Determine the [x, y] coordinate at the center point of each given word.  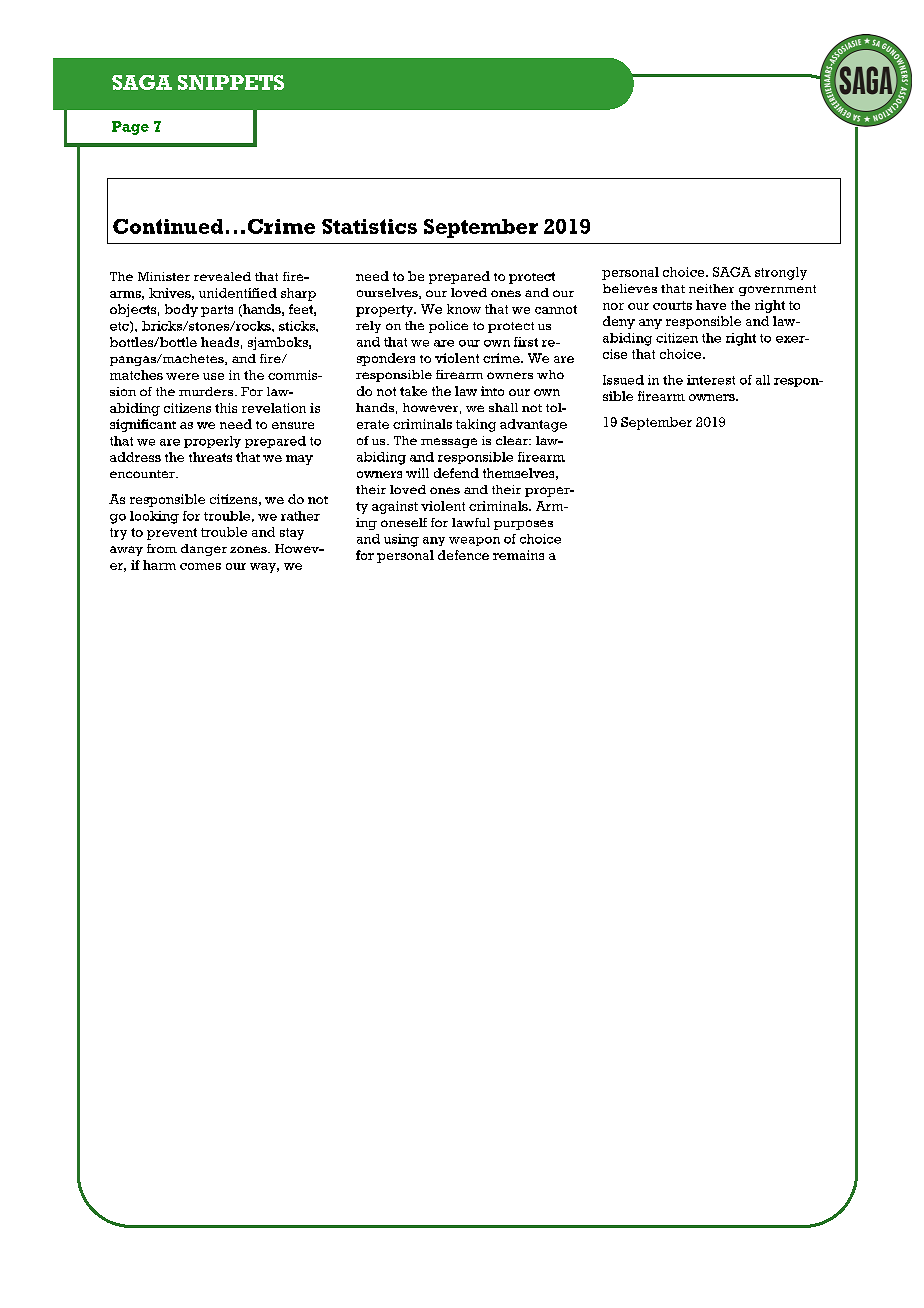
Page [130, 128]
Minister [164, 276]
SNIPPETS [231, 82]
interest [711, 380]
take [413, 391]
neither [711, 288]
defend [456, 473]
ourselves [388, 293]
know [464, 309]
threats [210, 457]
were [182, 376]
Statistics [369, 226]
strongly [781, 273]
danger [204, 550]
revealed [222, 276]
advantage [533, 425]
